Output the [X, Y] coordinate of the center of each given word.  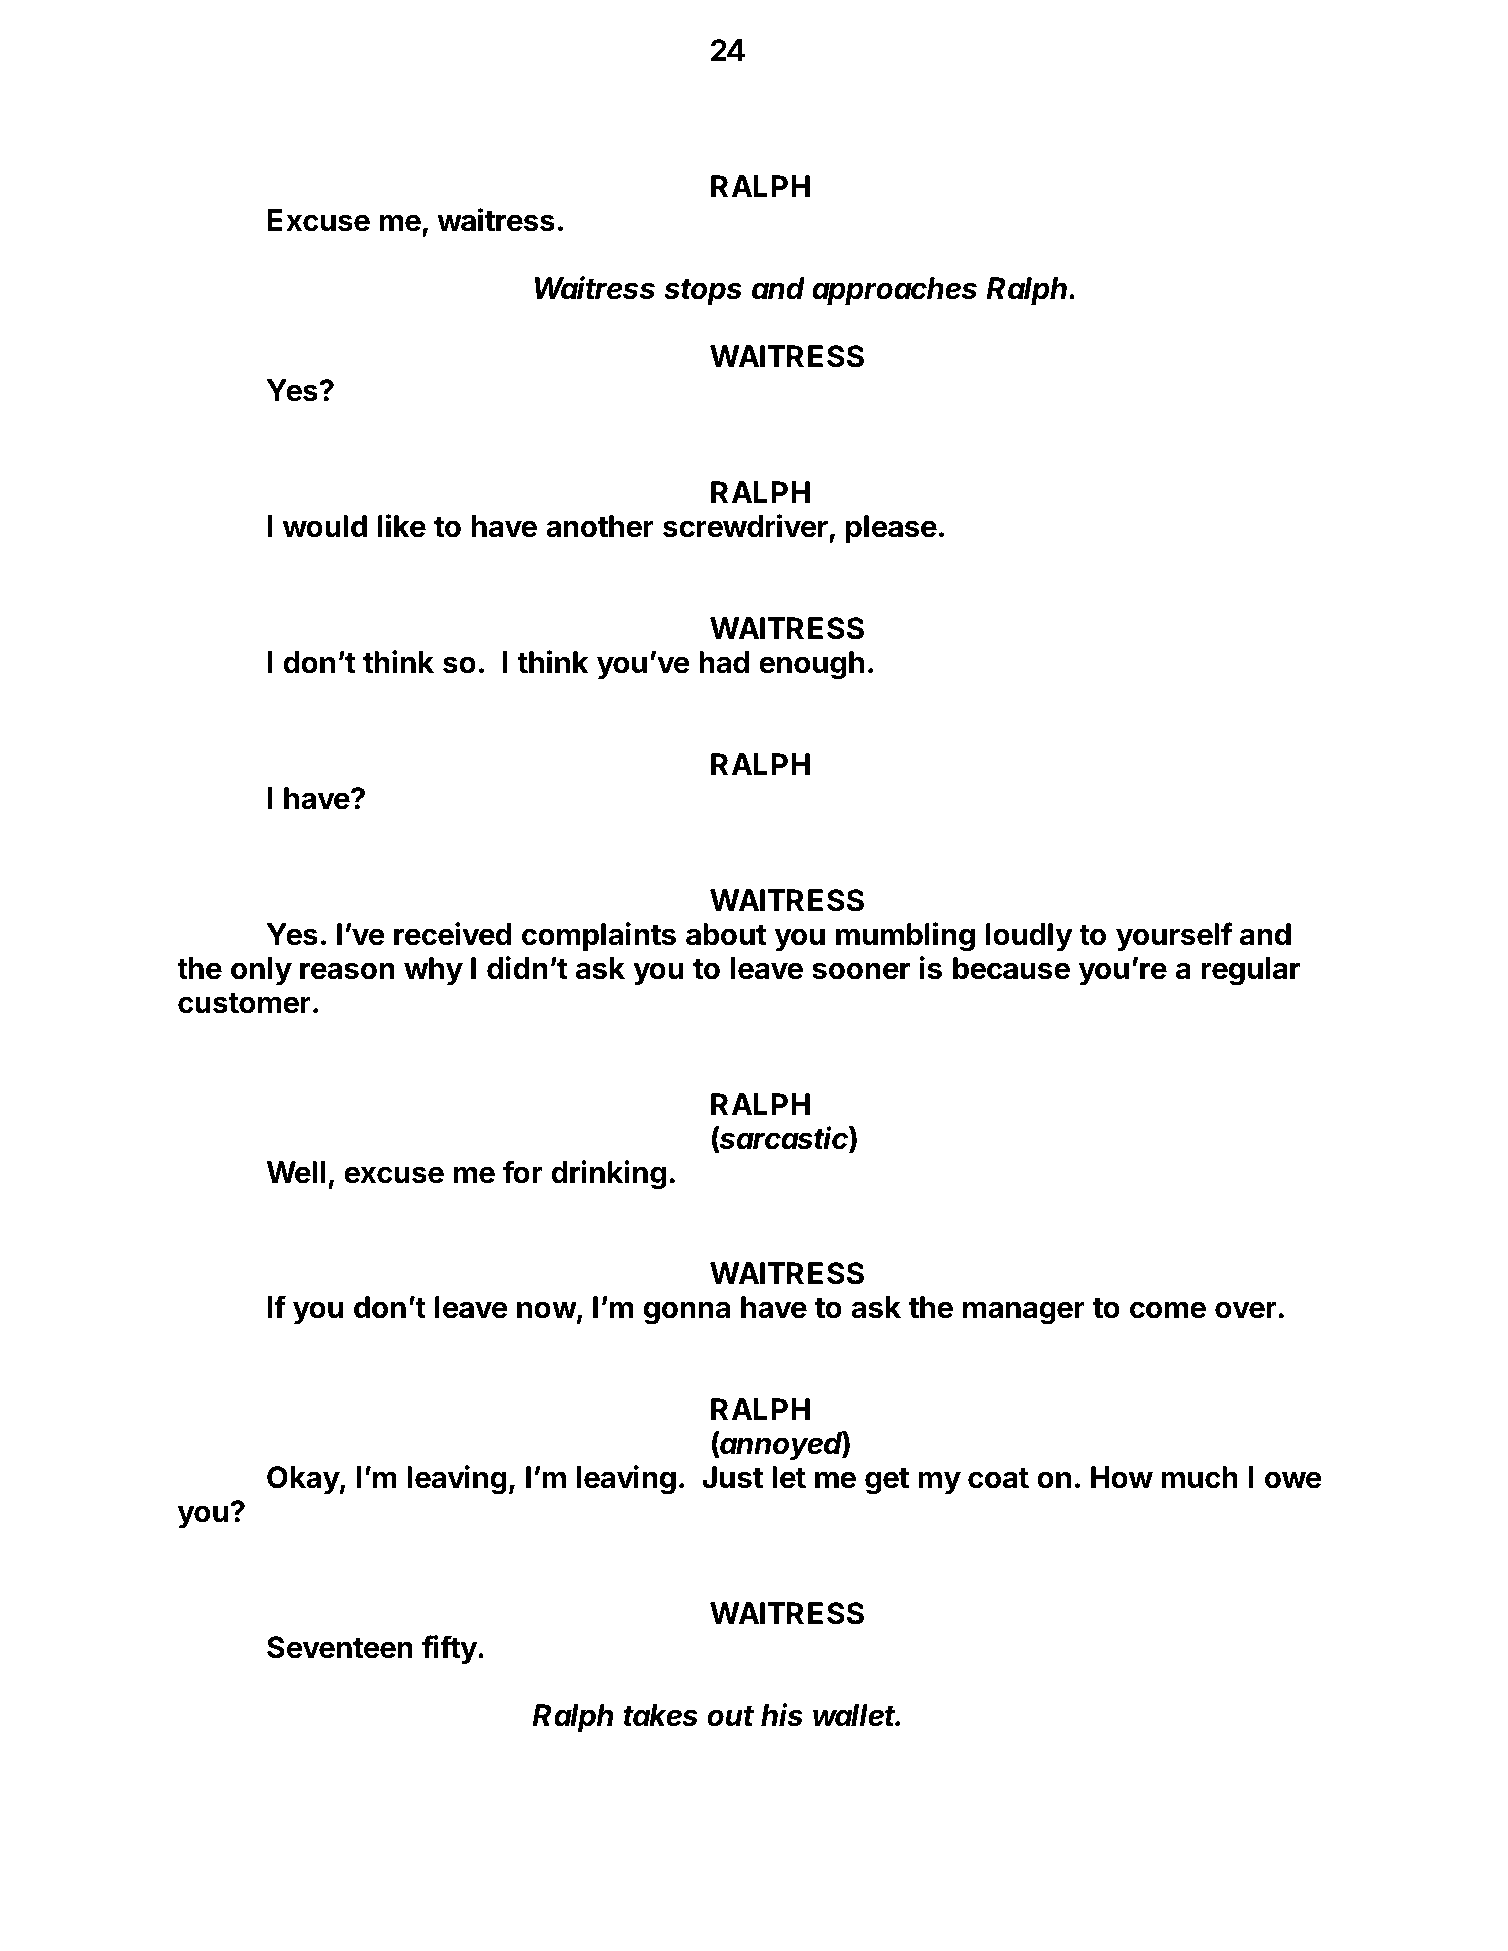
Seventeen [340, 1647]
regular [1250, 971]
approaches [894, 291]
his [782, 1715]
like [402, 526]
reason [347, 971]
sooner [861, 971]
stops [703, 292]
